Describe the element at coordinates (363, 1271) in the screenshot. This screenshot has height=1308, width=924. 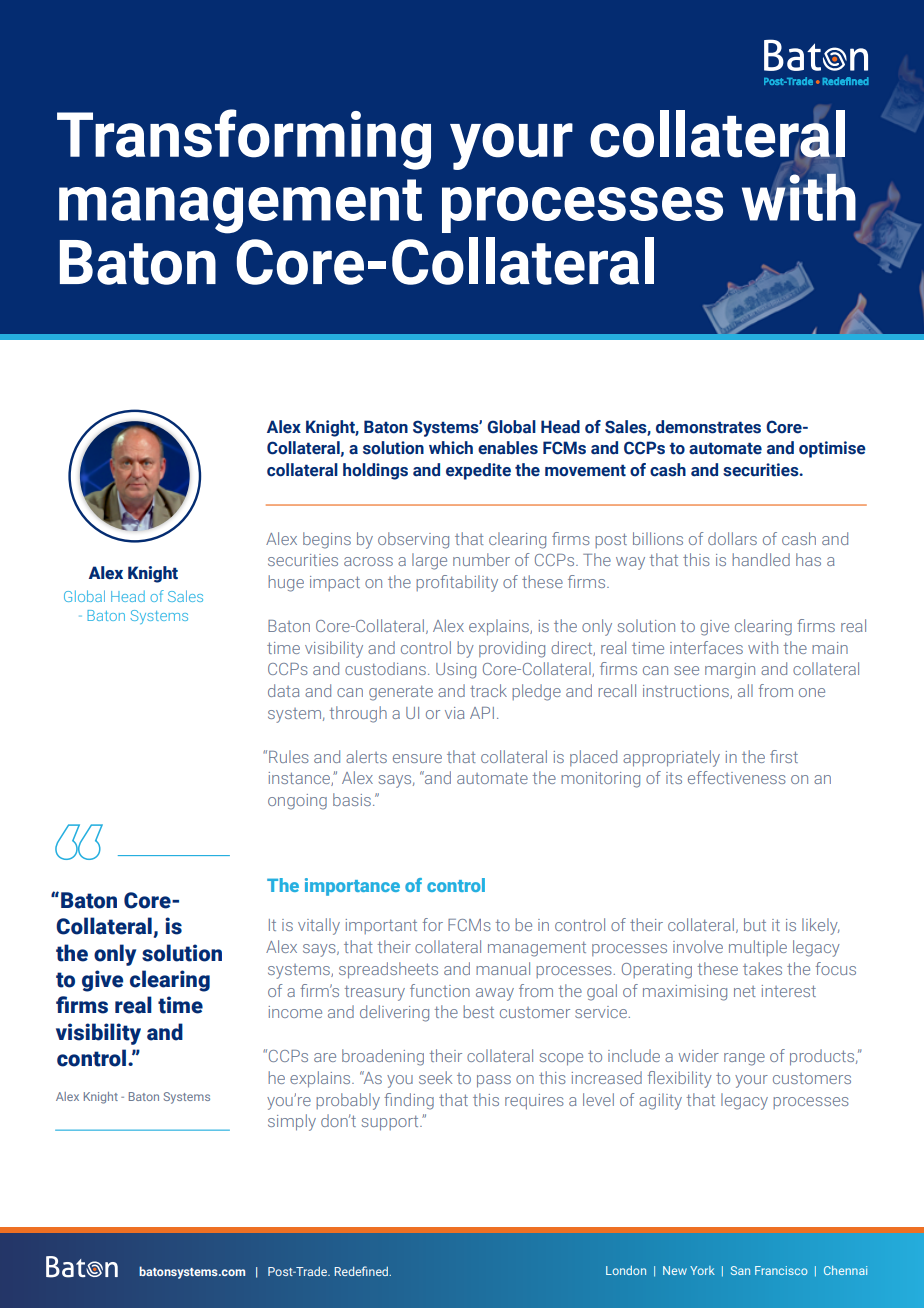
I see `Redefined` at that location.
